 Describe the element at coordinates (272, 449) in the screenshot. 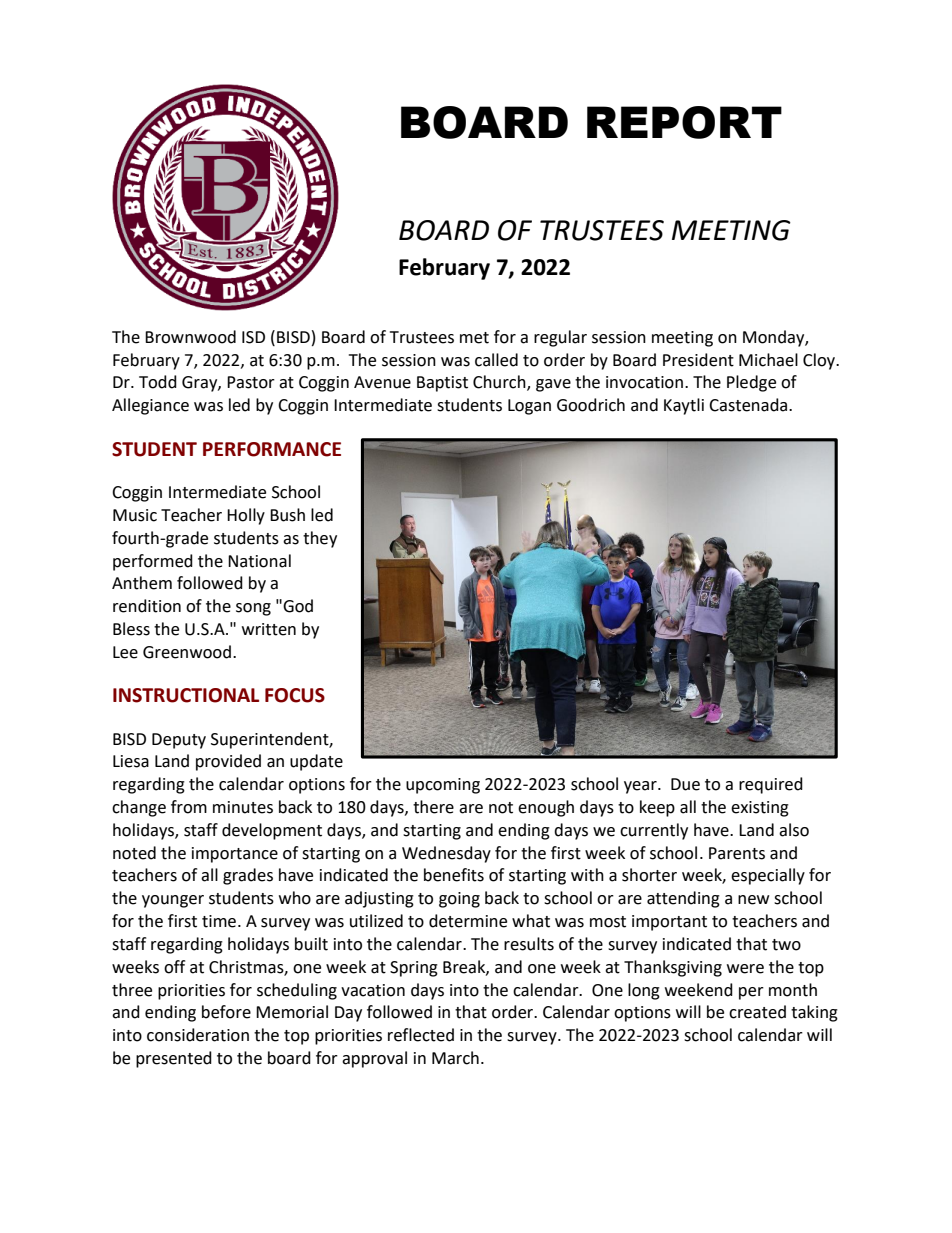

I see `PERFORMANCE` at that location.
